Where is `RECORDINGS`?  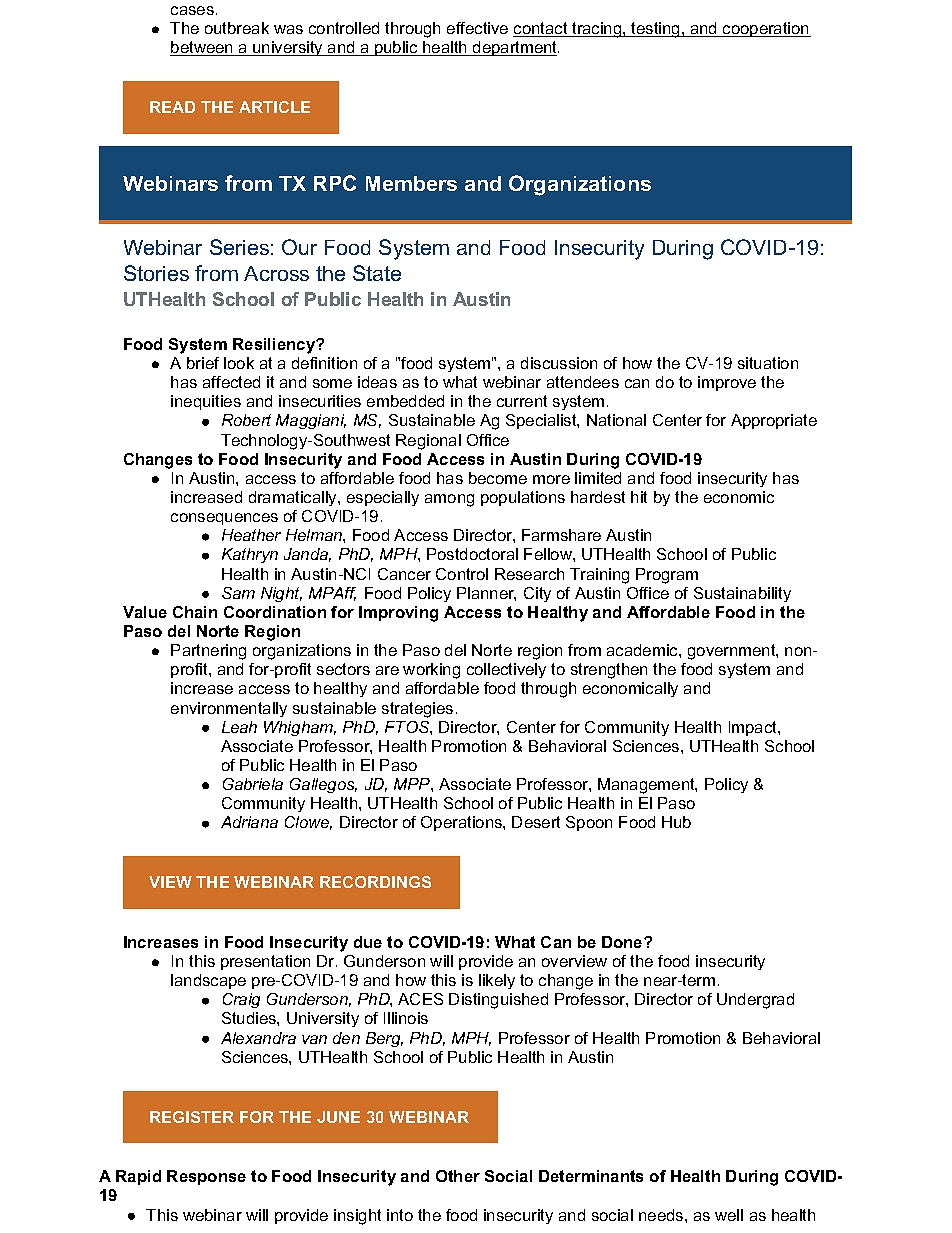
RECORDINGS is located at coordinates (375, 882).
